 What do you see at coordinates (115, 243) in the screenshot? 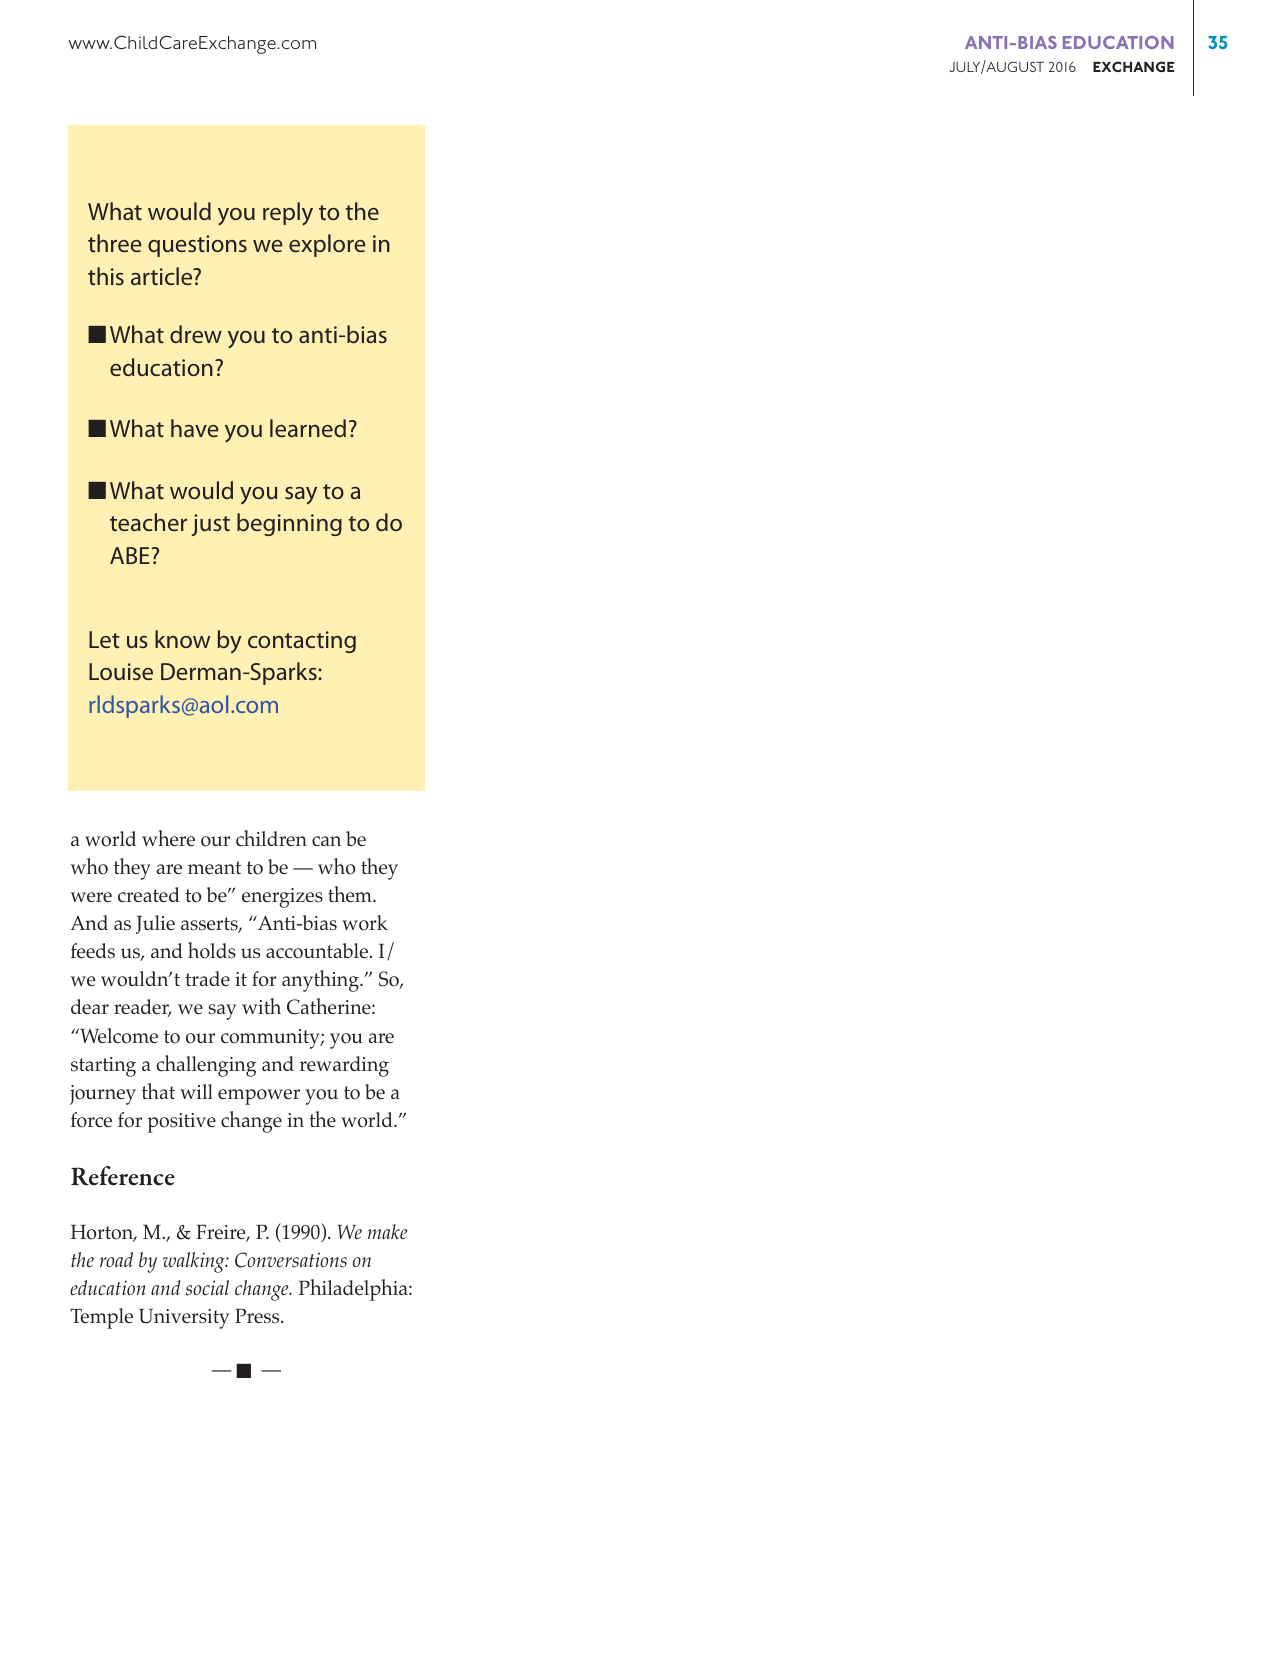
I see `three` at bounding box center [115, 243].
